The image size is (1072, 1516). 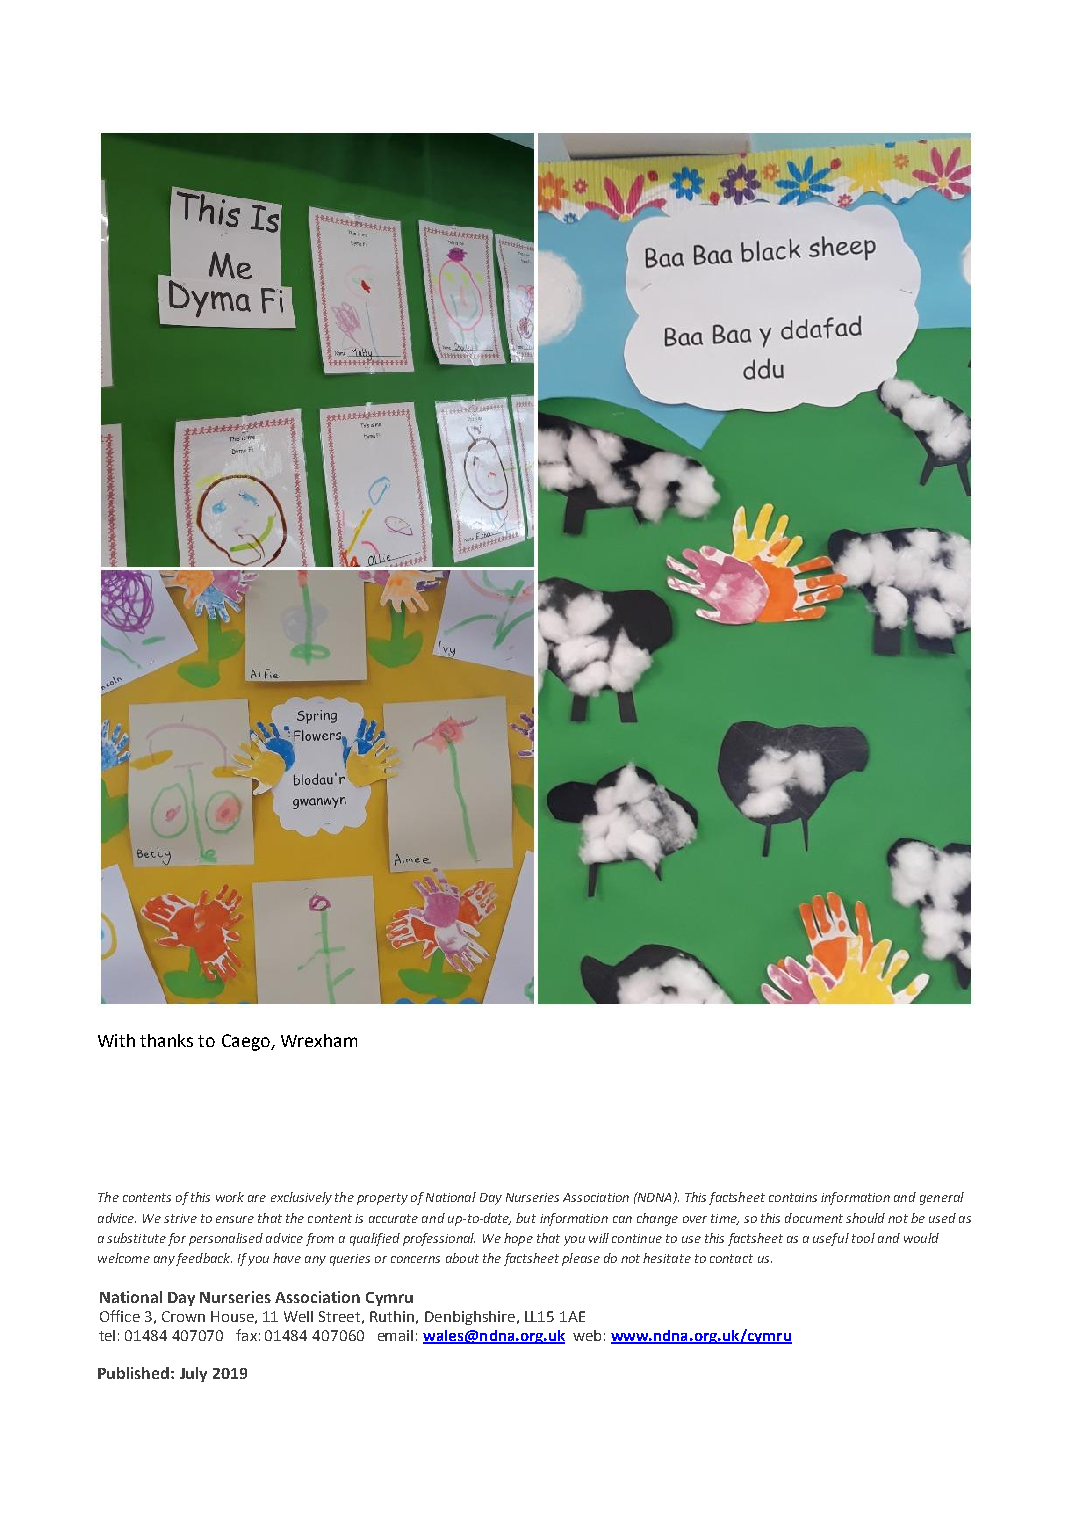 I want to click on work, so click(x=230, y=1197).
